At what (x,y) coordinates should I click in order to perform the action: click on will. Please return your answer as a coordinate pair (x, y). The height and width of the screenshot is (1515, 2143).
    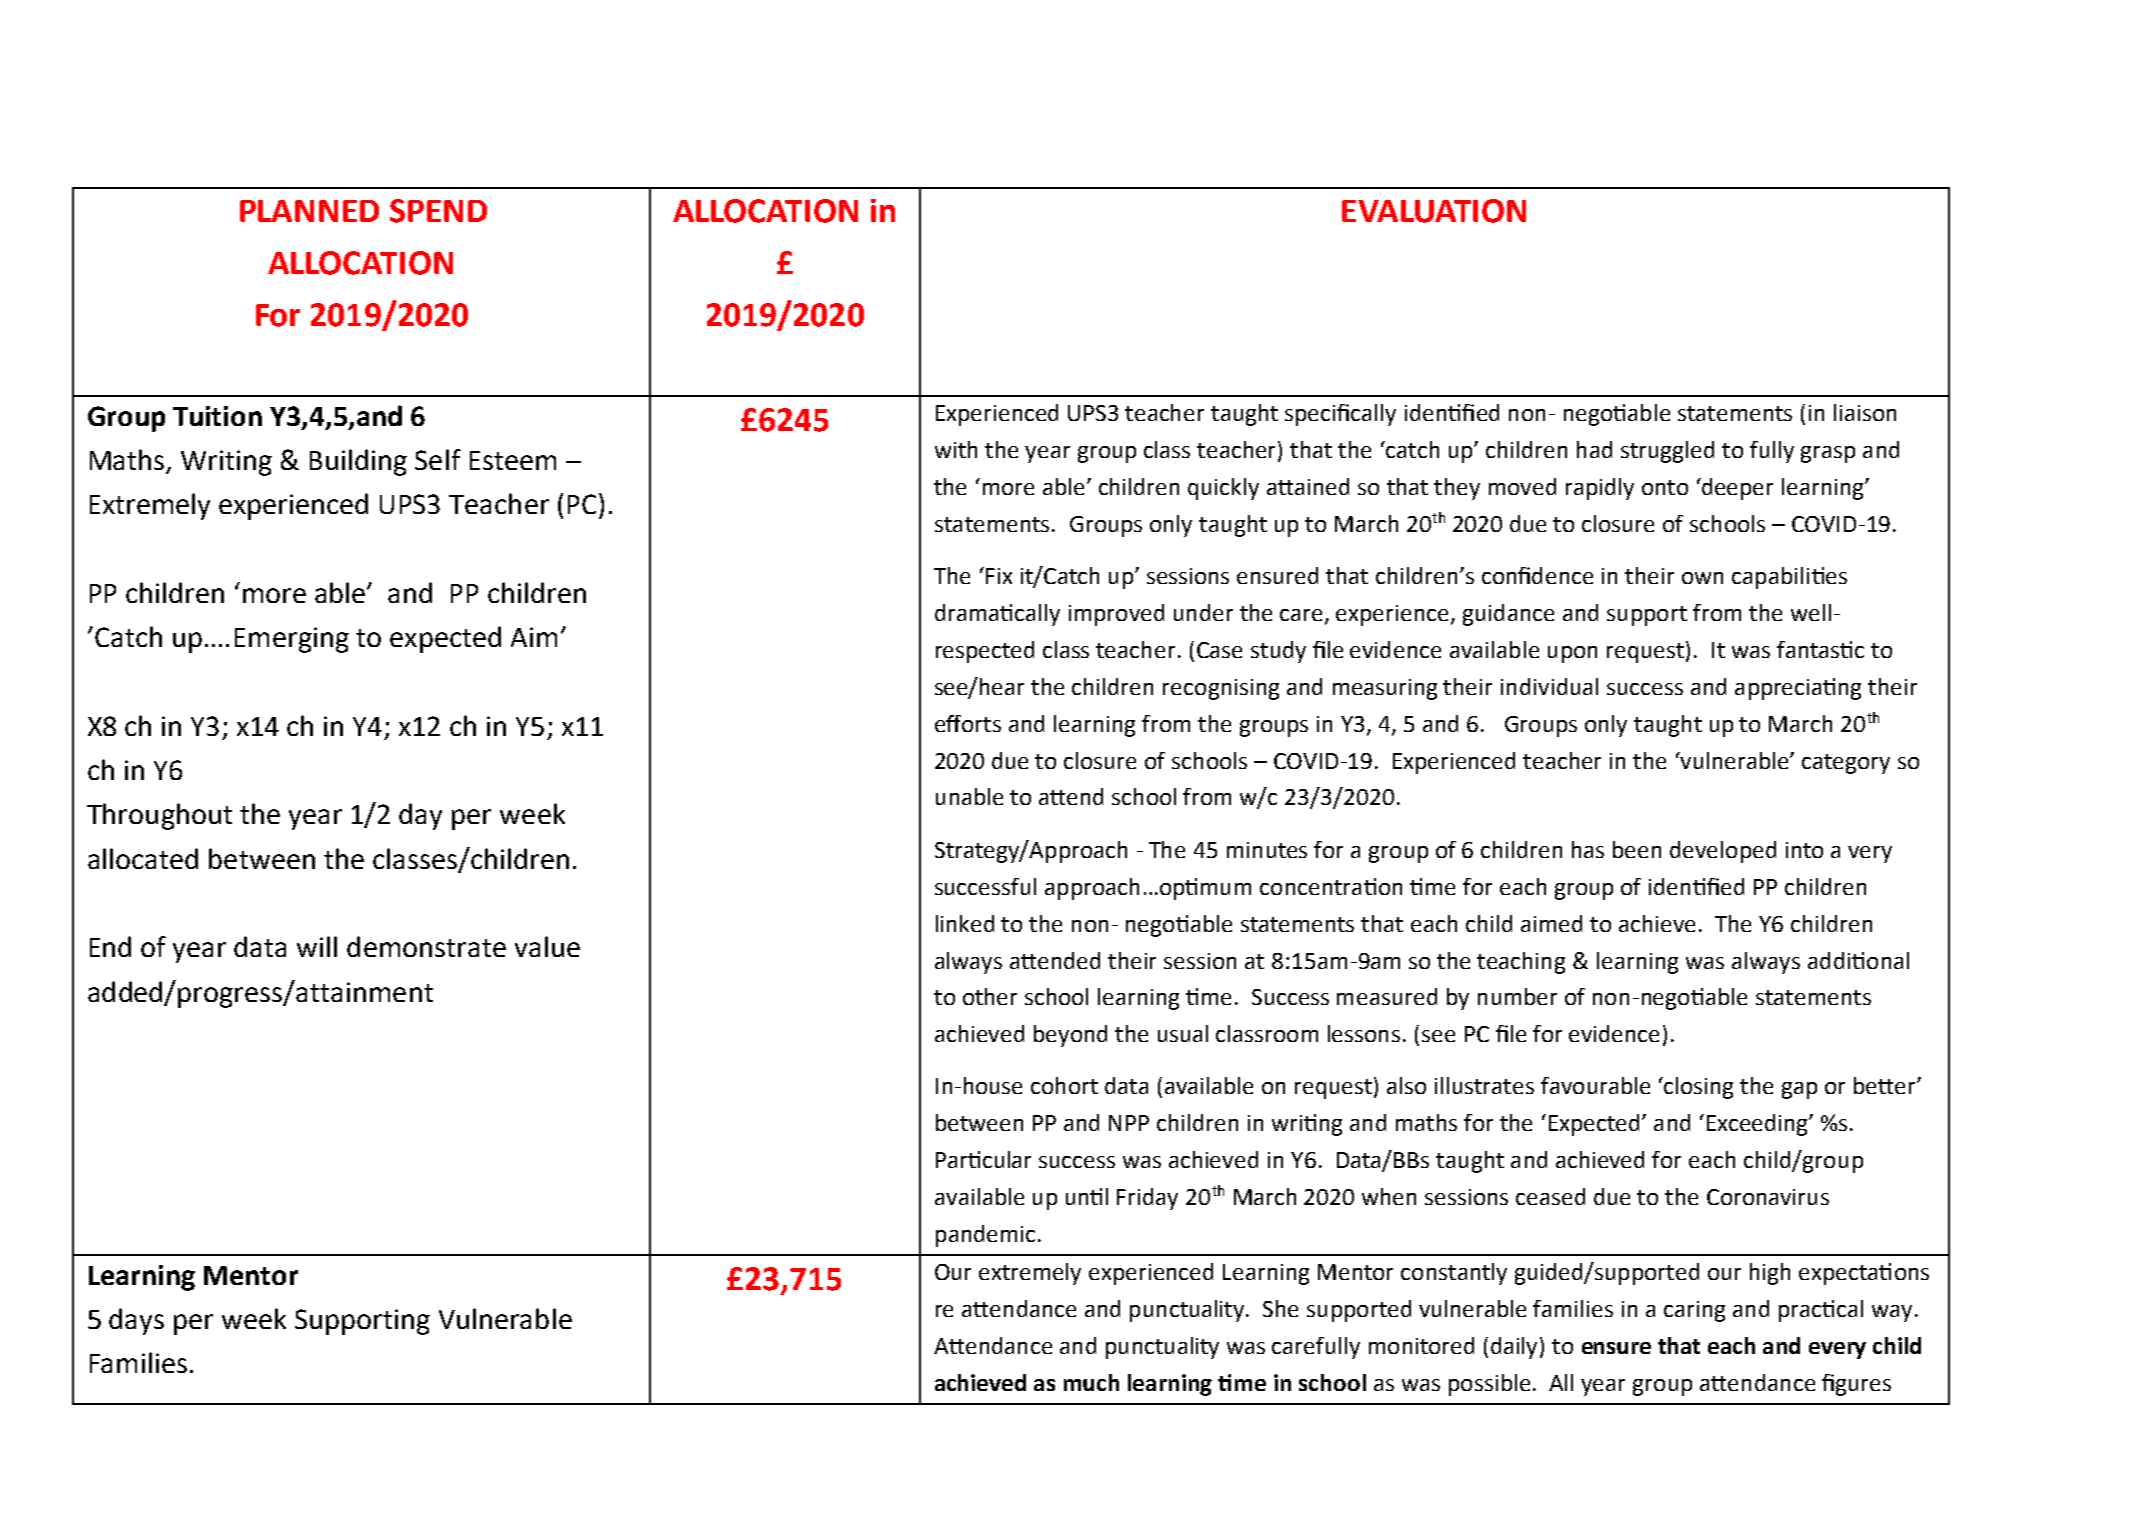
    Looking at the image, I should click on (317, 946).
